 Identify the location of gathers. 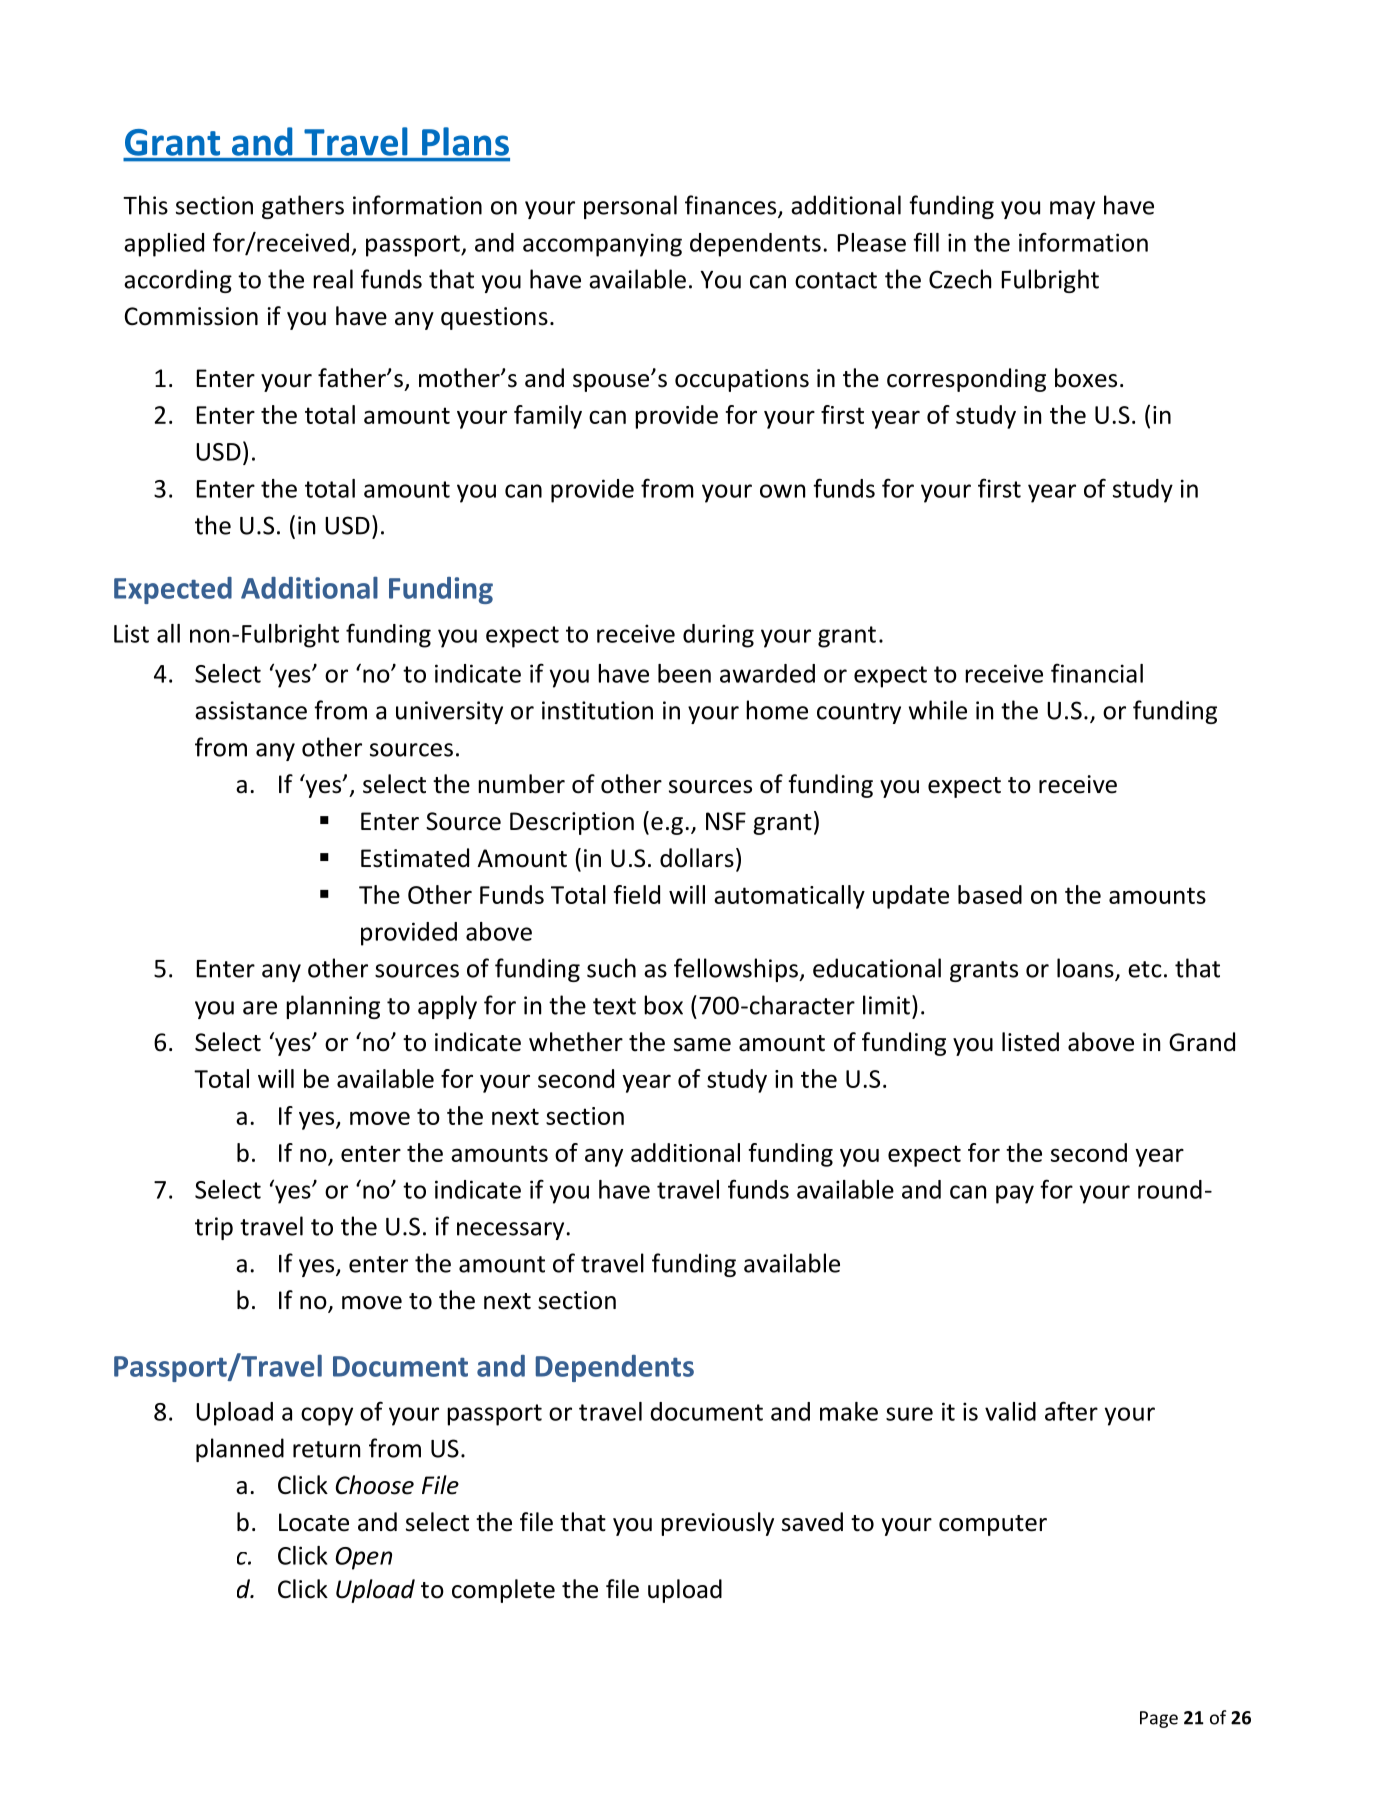
(303, 207).
